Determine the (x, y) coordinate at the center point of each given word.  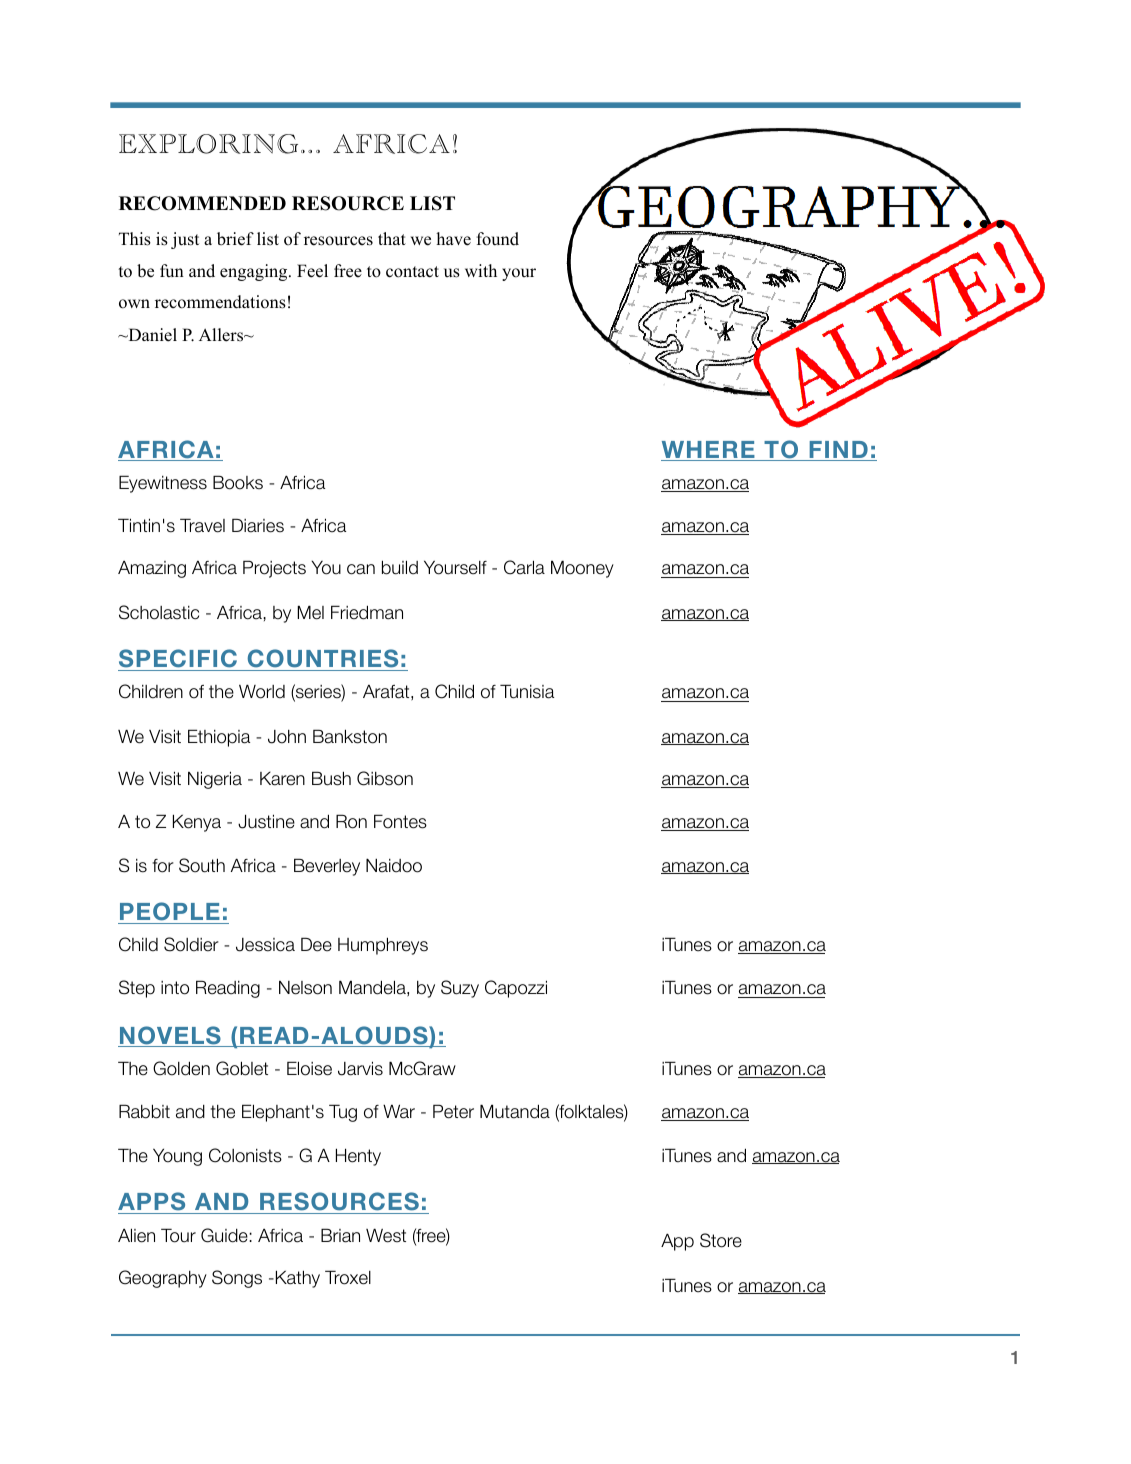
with (481, 270)
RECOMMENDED (202, 203)
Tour (178, 1235)
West (386, 1235)
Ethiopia (219, 738)
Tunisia (527, 691)
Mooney (582, 569)
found (497, 239)
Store (721, 1240)
